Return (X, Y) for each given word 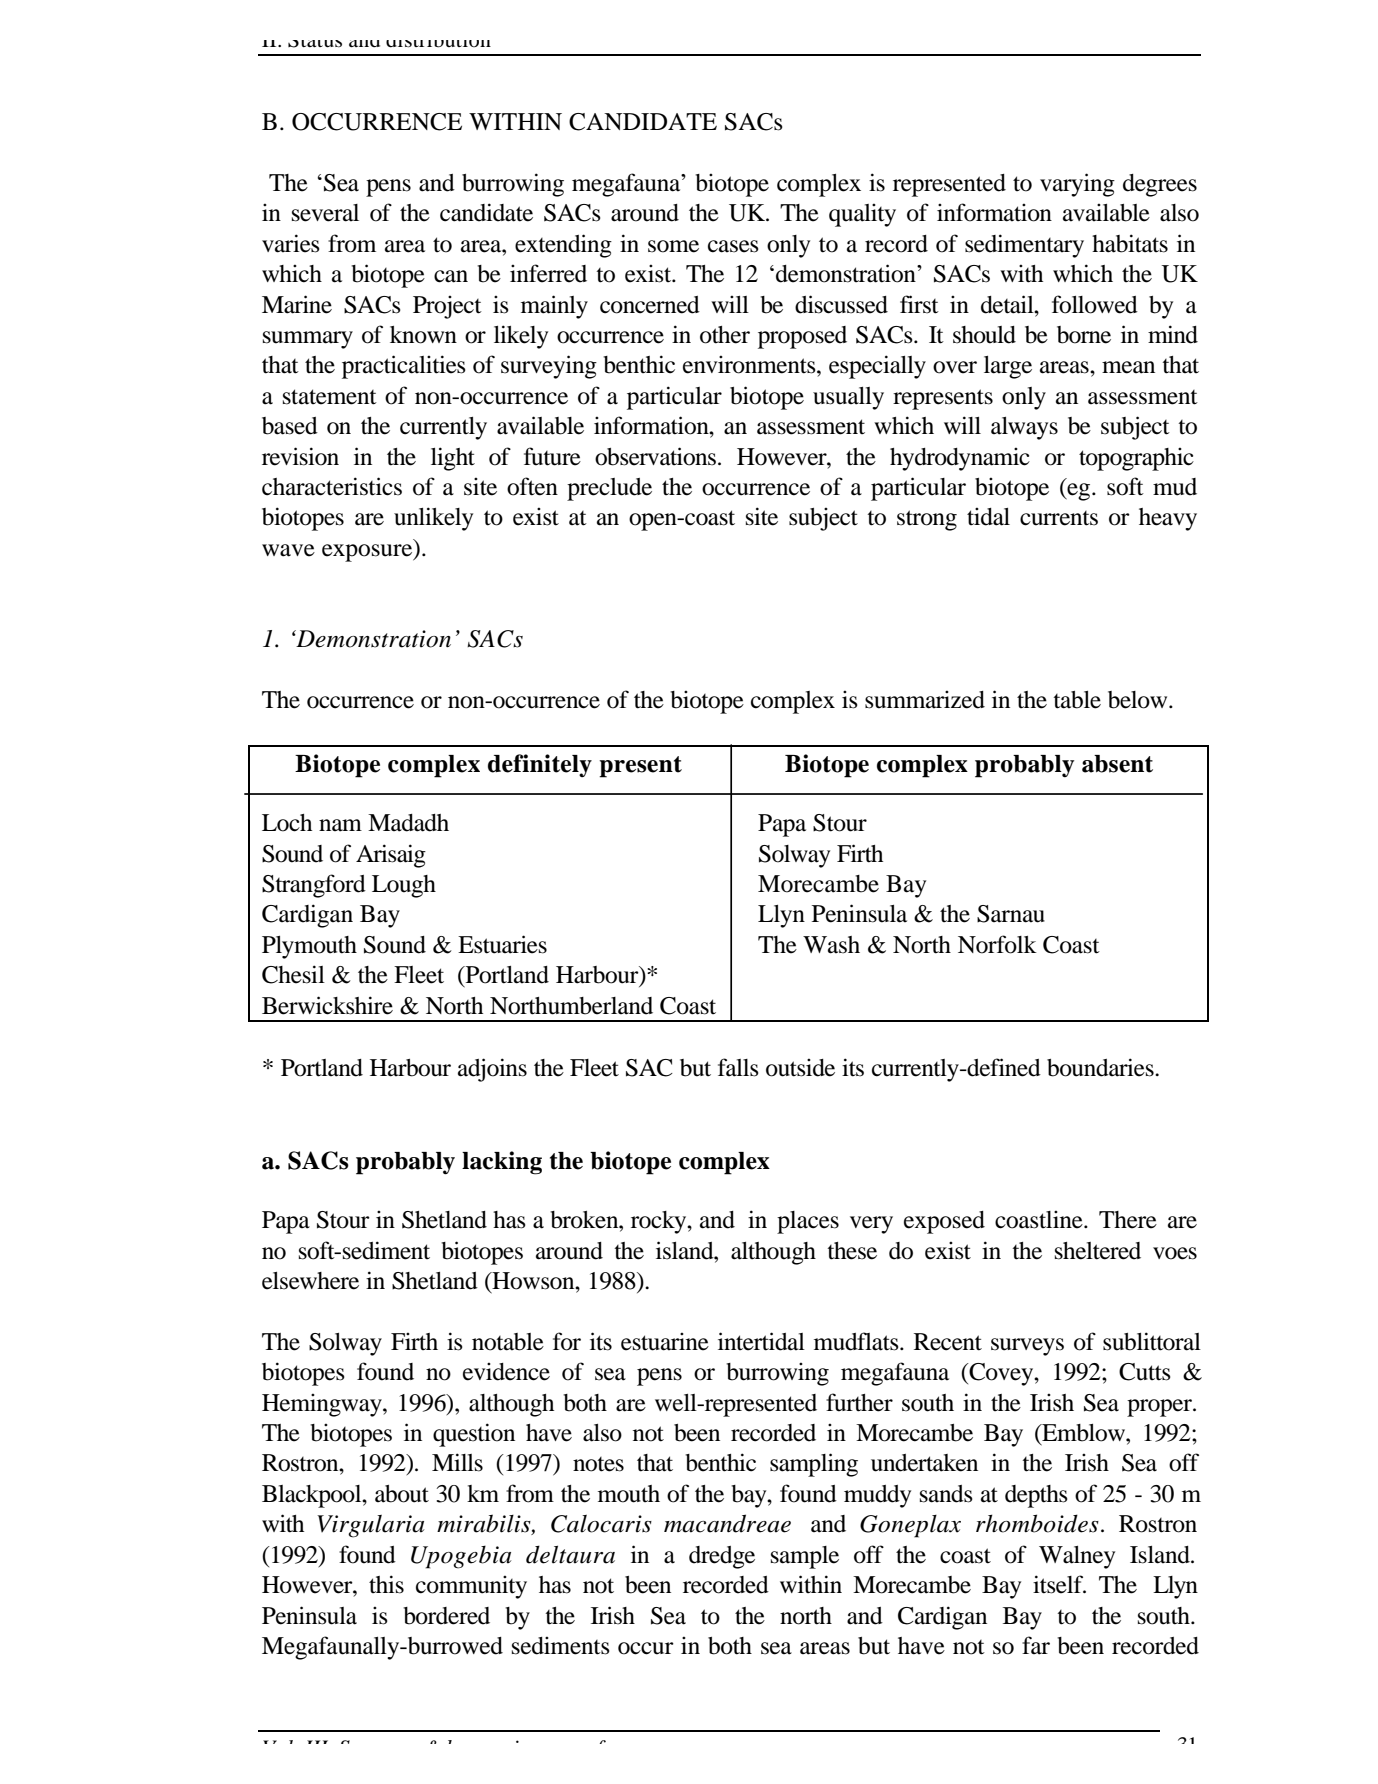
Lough (404, 886)
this (386, 1584)
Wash (831, 945)
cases (733, 246)
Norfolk (997, 944)
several (325, 213)
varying (1077, 185)
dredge (722, 1557)
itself (1059, 1584)
